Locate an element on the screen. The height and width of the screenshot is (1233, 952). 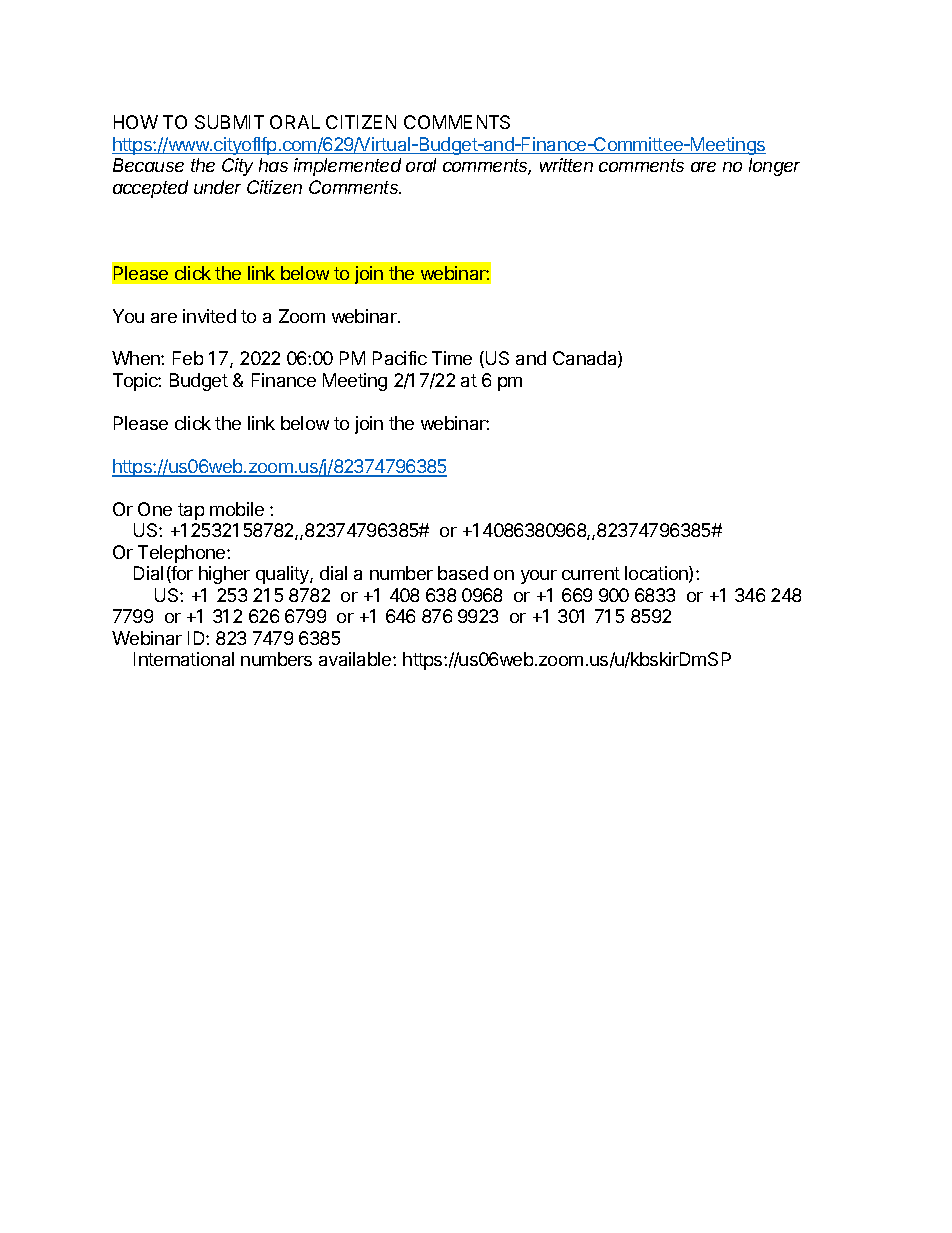
based is located at coordinates (463, 573).
